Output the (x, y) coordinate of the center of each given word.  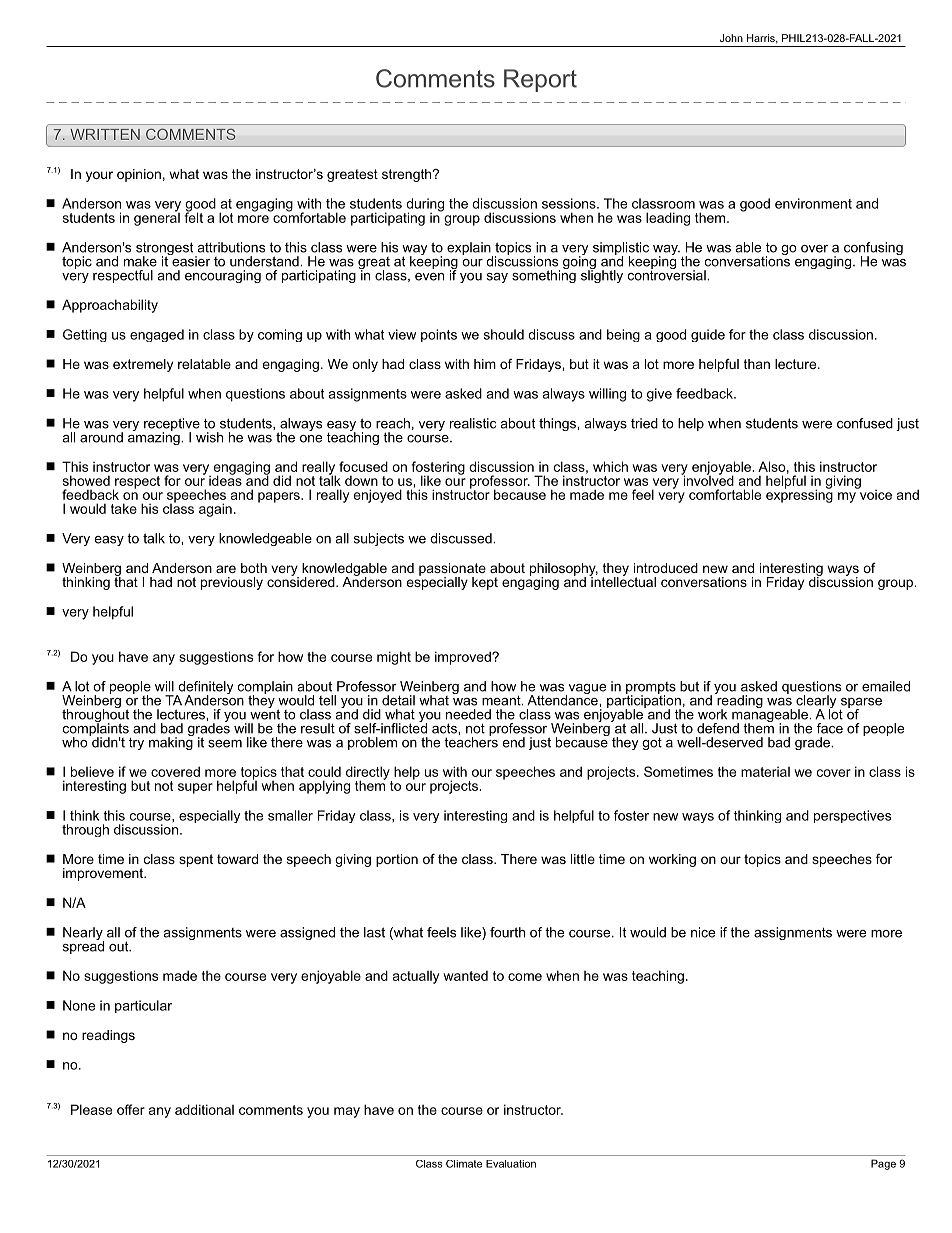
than (757, 364)
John (731, 38)
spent (196, 860)
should (504, 334)
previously (232, 583)
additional (204, 1109)
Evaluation (511, 1164)
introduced (666, 568)
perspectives (852, 816)
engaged (157, 335)
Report (540, 80)
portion (397, 860)
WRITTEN (105, 134)
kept (485, 583)
